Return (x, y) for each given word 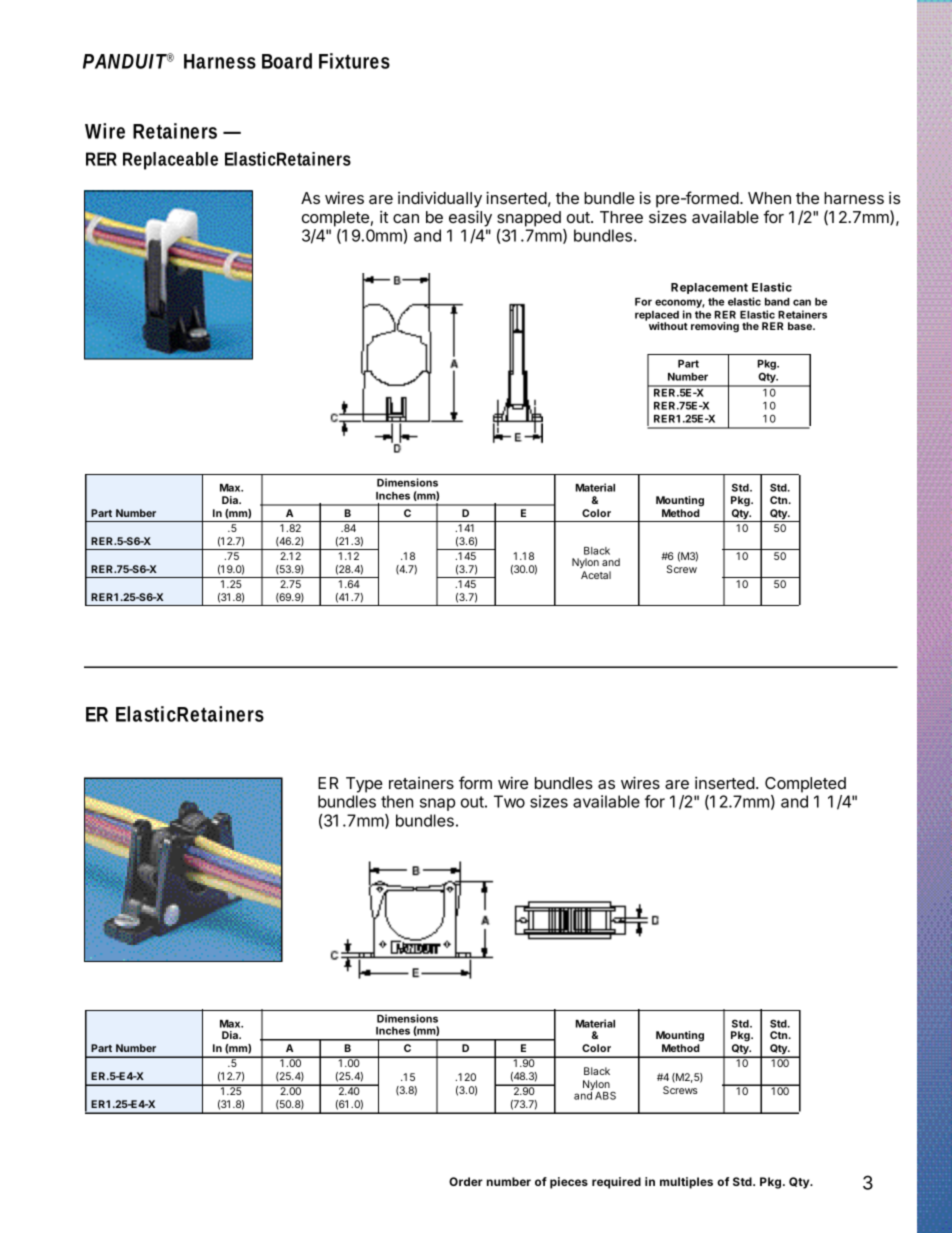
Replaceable (170, 161)
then (397, 801)
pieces (569, 1183)
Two (509, 801)
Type (364, 785)
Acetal (596, 575)
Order (466, 1181)
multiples (686, 1183)
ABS (605, 1096)
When (769, 198)
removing (715, 327)
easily (470, 218)
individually (440, 199)
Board (287, 61)
